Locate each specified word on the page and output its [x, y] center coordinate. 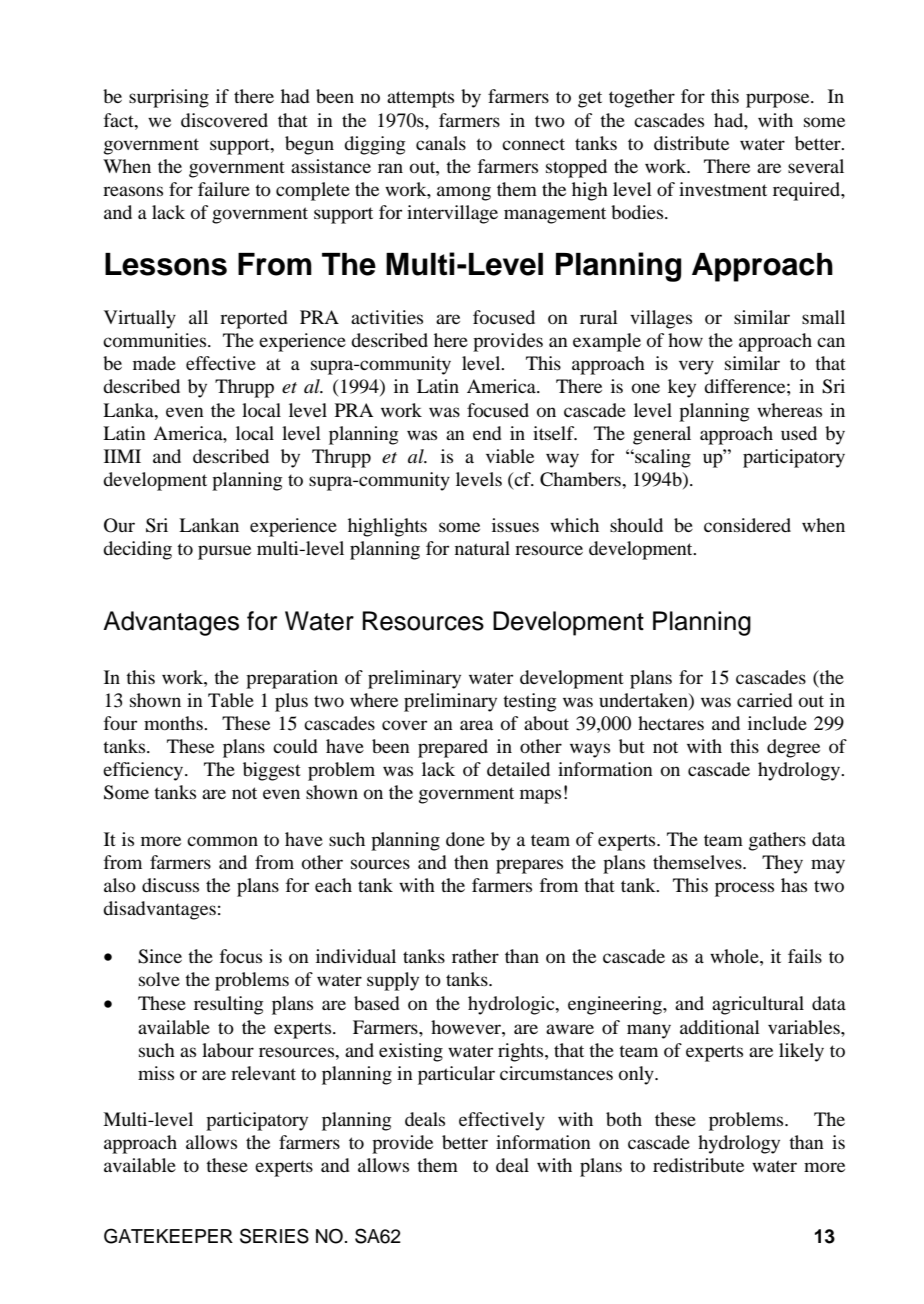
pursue [224, 552]
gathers [777, 841]
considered [747, 525]
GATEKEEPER [168, 1236]
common [222, 841]
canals [441, 143]
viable [510, 456]
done [465, 839]
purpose [779, 100]
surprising [169, 98]
